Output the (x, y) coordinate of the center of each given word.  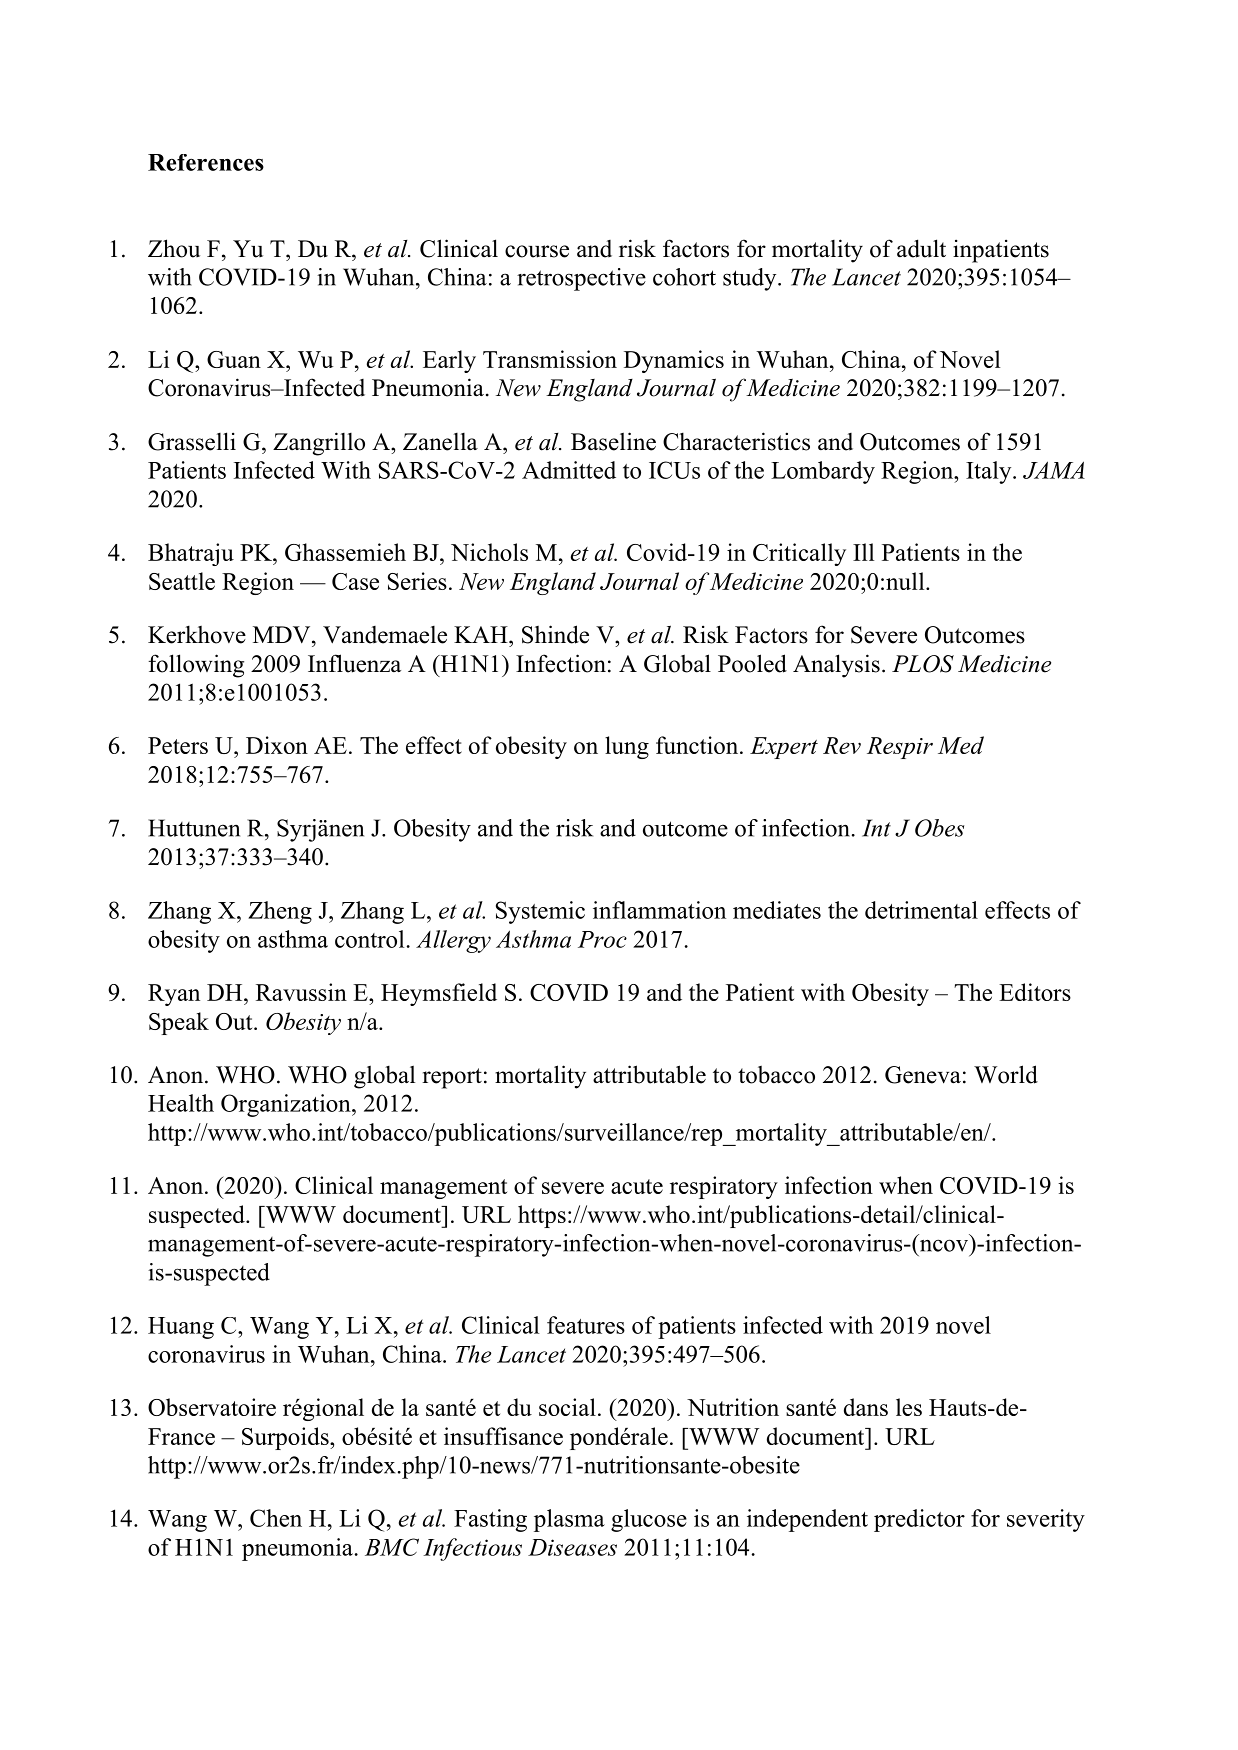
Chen (276, 1518)
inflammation (659, 910)
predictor (919, 1520)
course (537, 251)
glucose (649, 1520)
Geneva (923, 1075)
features (586, 1325)
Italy (990, 472)
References (206, 162)
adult (921, 248)
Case (355, 581)
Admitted (569, 470)
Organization (287, 1105)
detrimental (921, 910)
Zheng (280, 912)
